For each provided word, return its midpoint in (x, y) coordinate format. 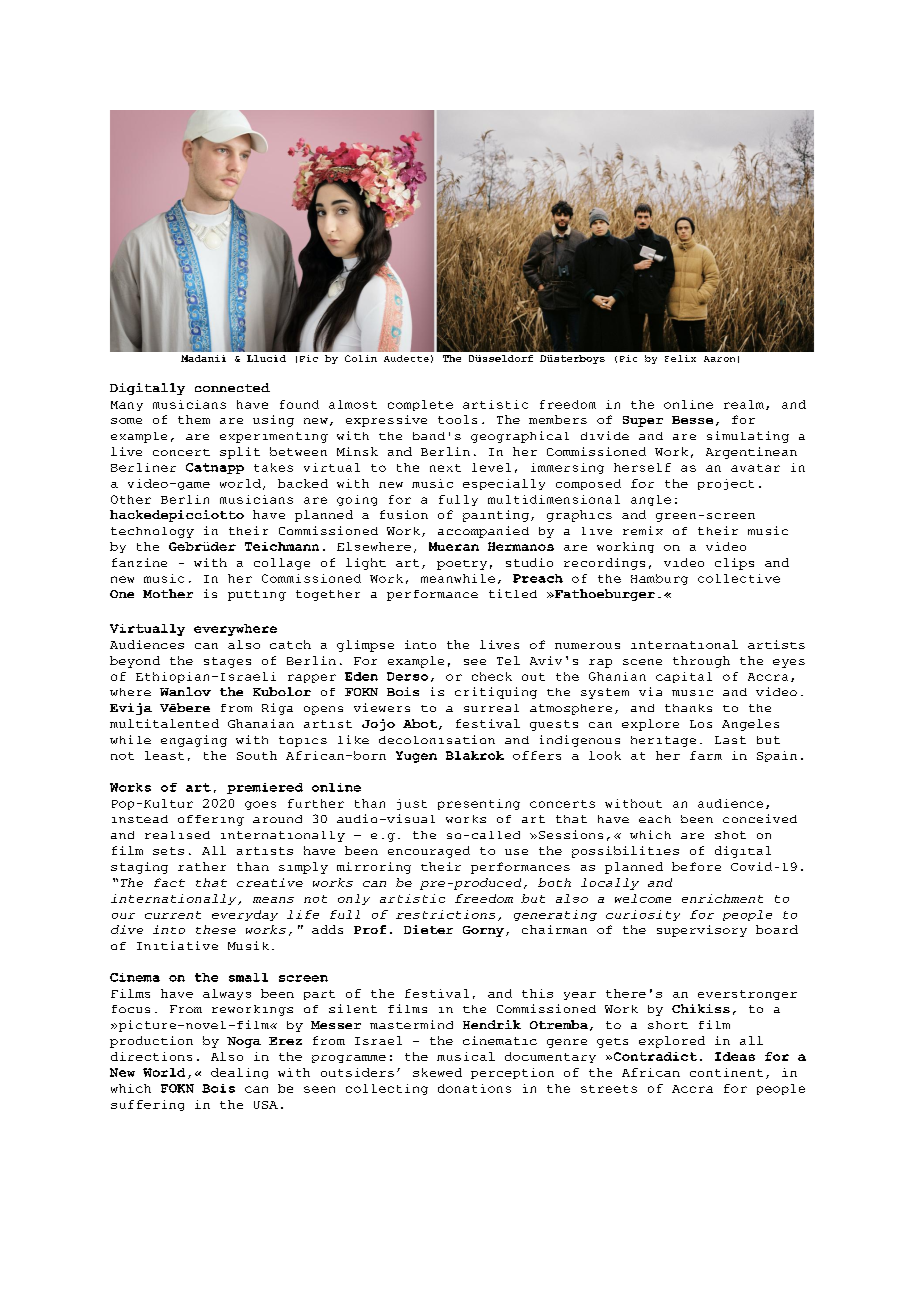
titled (513, 593)
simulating (748, 437)
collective (739, 578)
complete (420, 405)
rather (202, 866)
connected (232, 387)
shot (730, 835)
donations (474, 1088)
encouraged (429, 852)
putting (257, 595)
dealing (239, 1073)
